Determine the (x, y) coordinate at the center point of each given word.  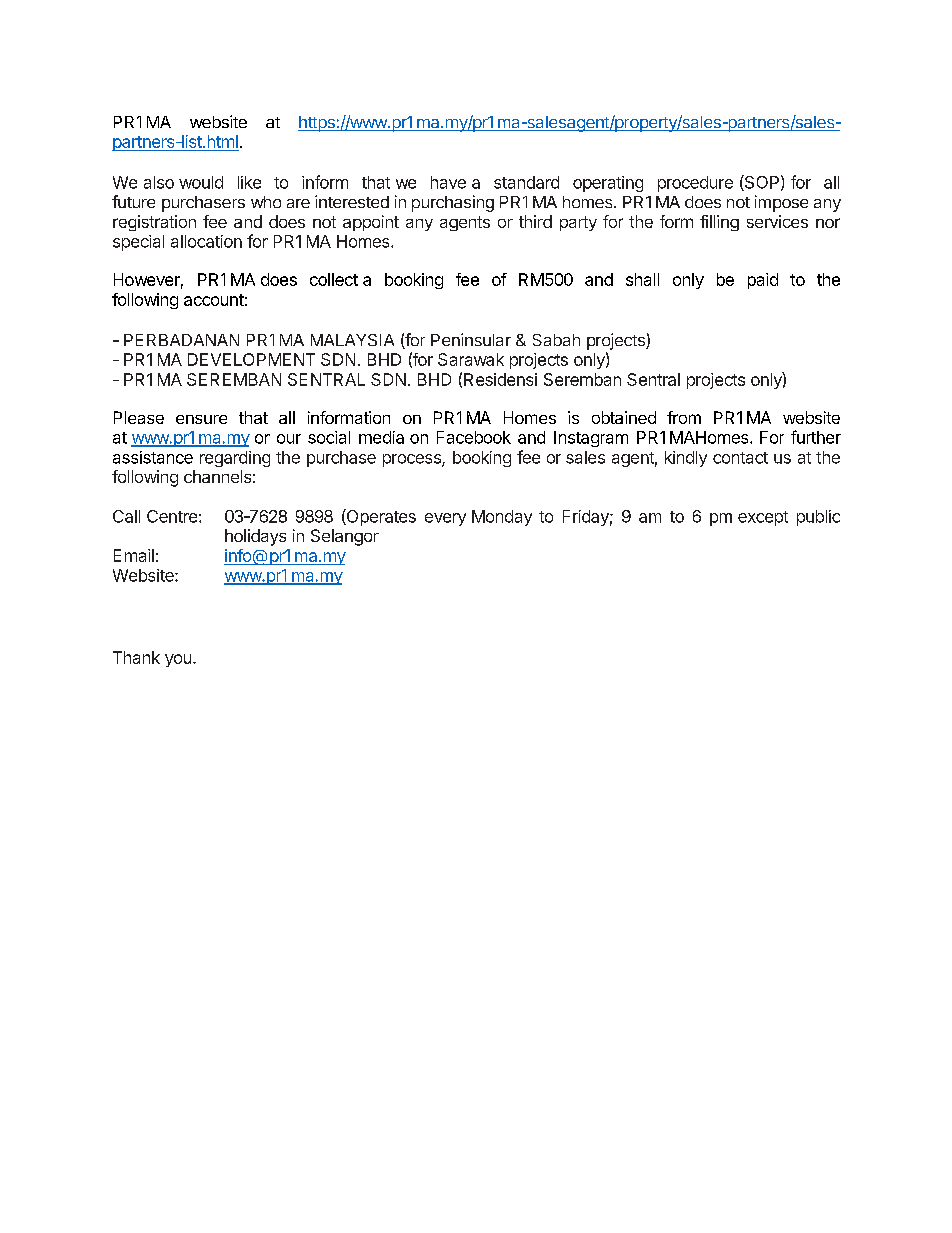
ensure (201, 419)
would (201, 182)
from (684, 417)
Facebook (474, 437)
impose (781, 203)
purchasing (453, 203)
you (178, 660)
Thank (136, 657)
